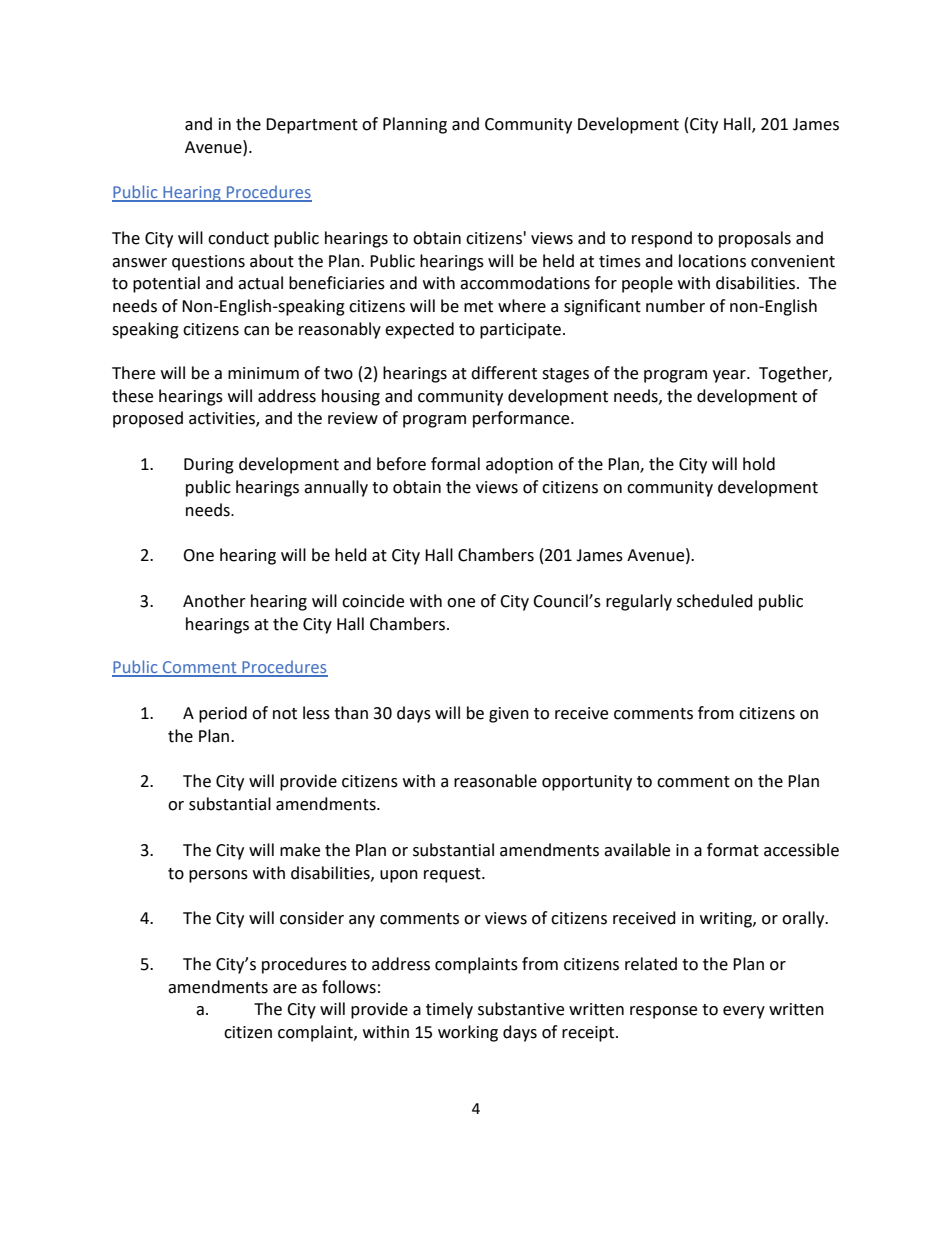  Describe the element at coordinates (525, 283) in the screenshot. I see `accommodations` at that location.
